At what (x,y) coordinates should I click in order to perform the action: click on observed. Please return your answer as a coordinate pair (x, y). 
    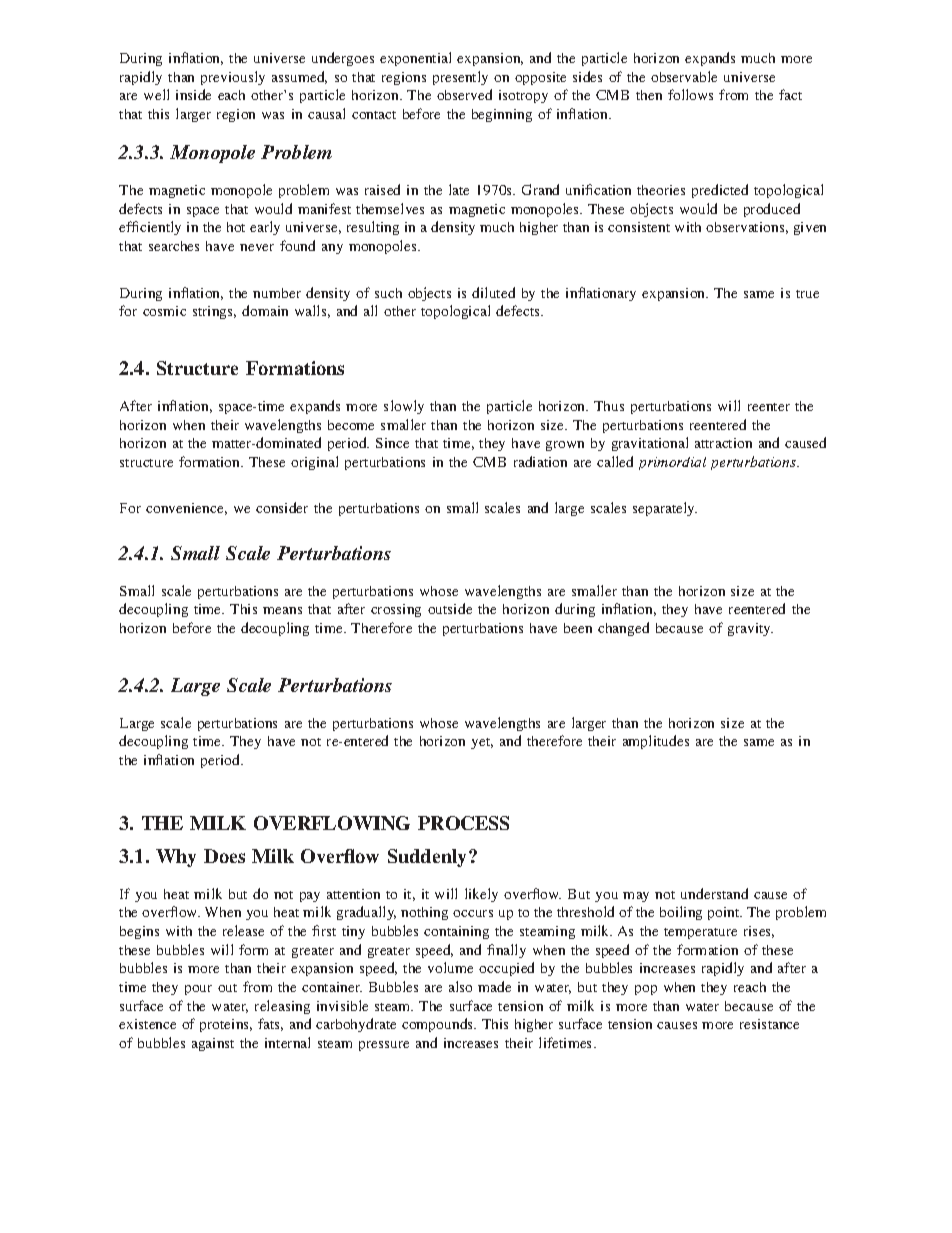
    Looking at the image, I should click on (464, 94).
